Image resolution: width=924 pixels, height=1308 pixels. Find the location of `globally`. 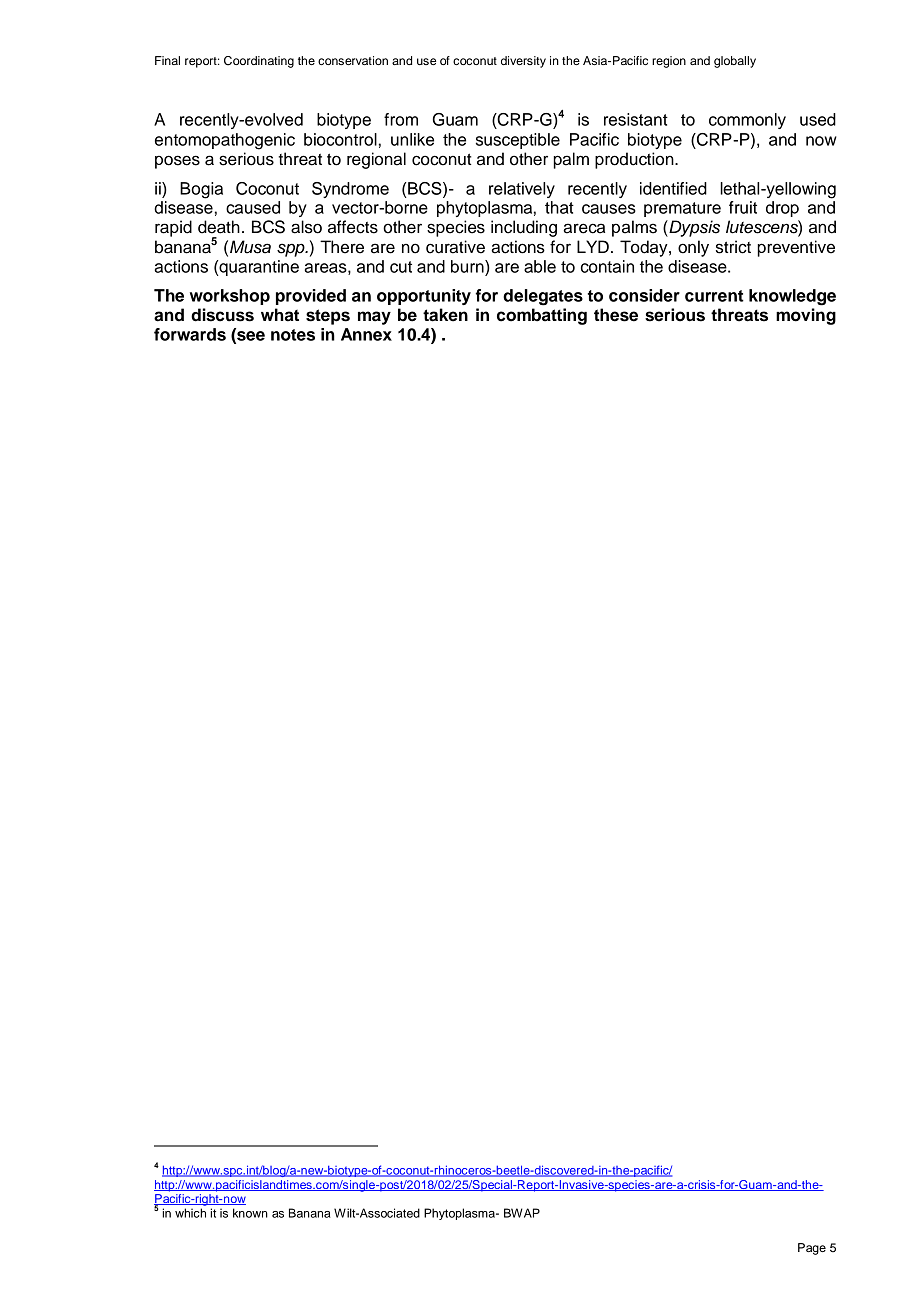

globally is located at coordinates (735, 62).
